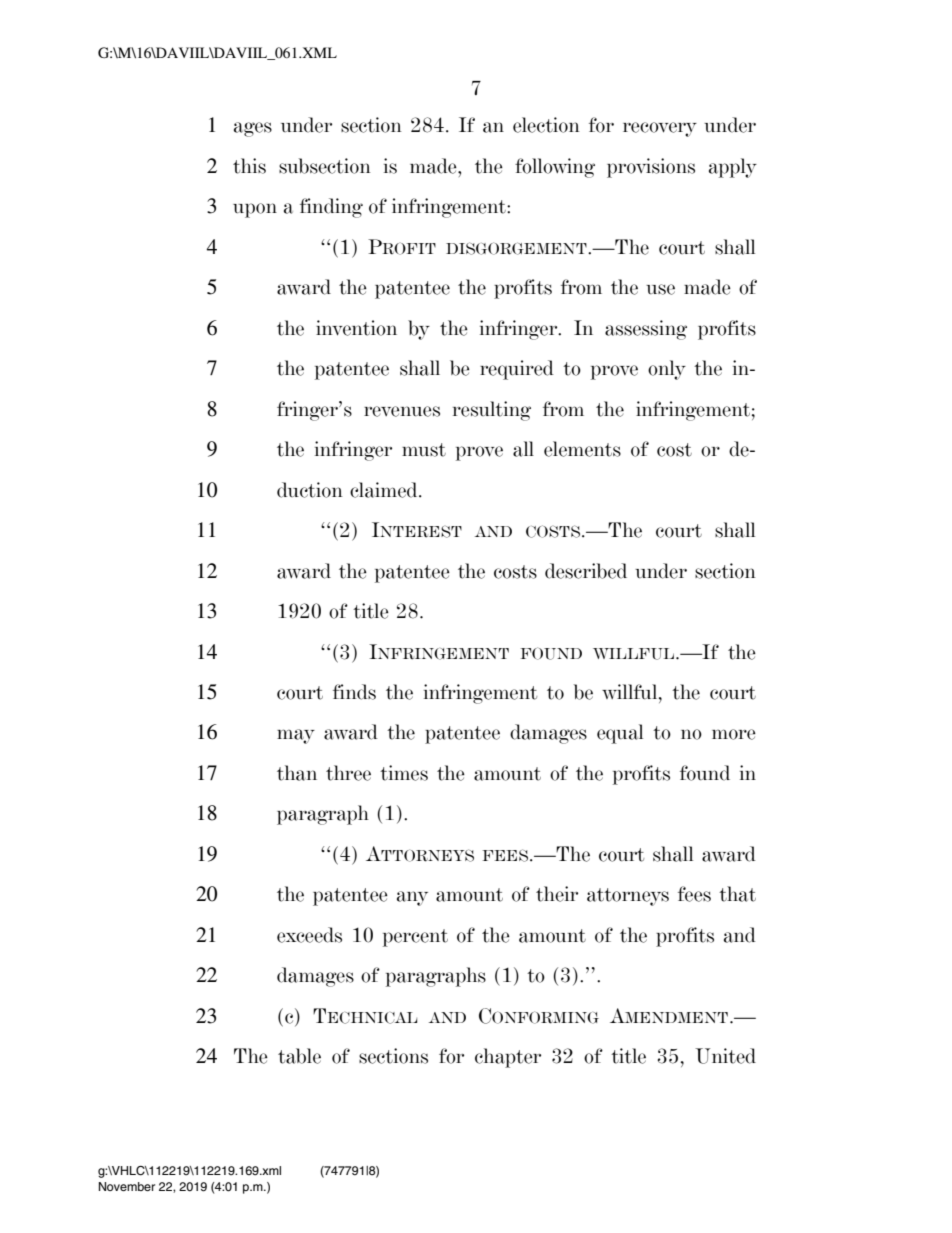  Describe the element at coordinates (331, 208) in the image. I see `finding` at that location.
